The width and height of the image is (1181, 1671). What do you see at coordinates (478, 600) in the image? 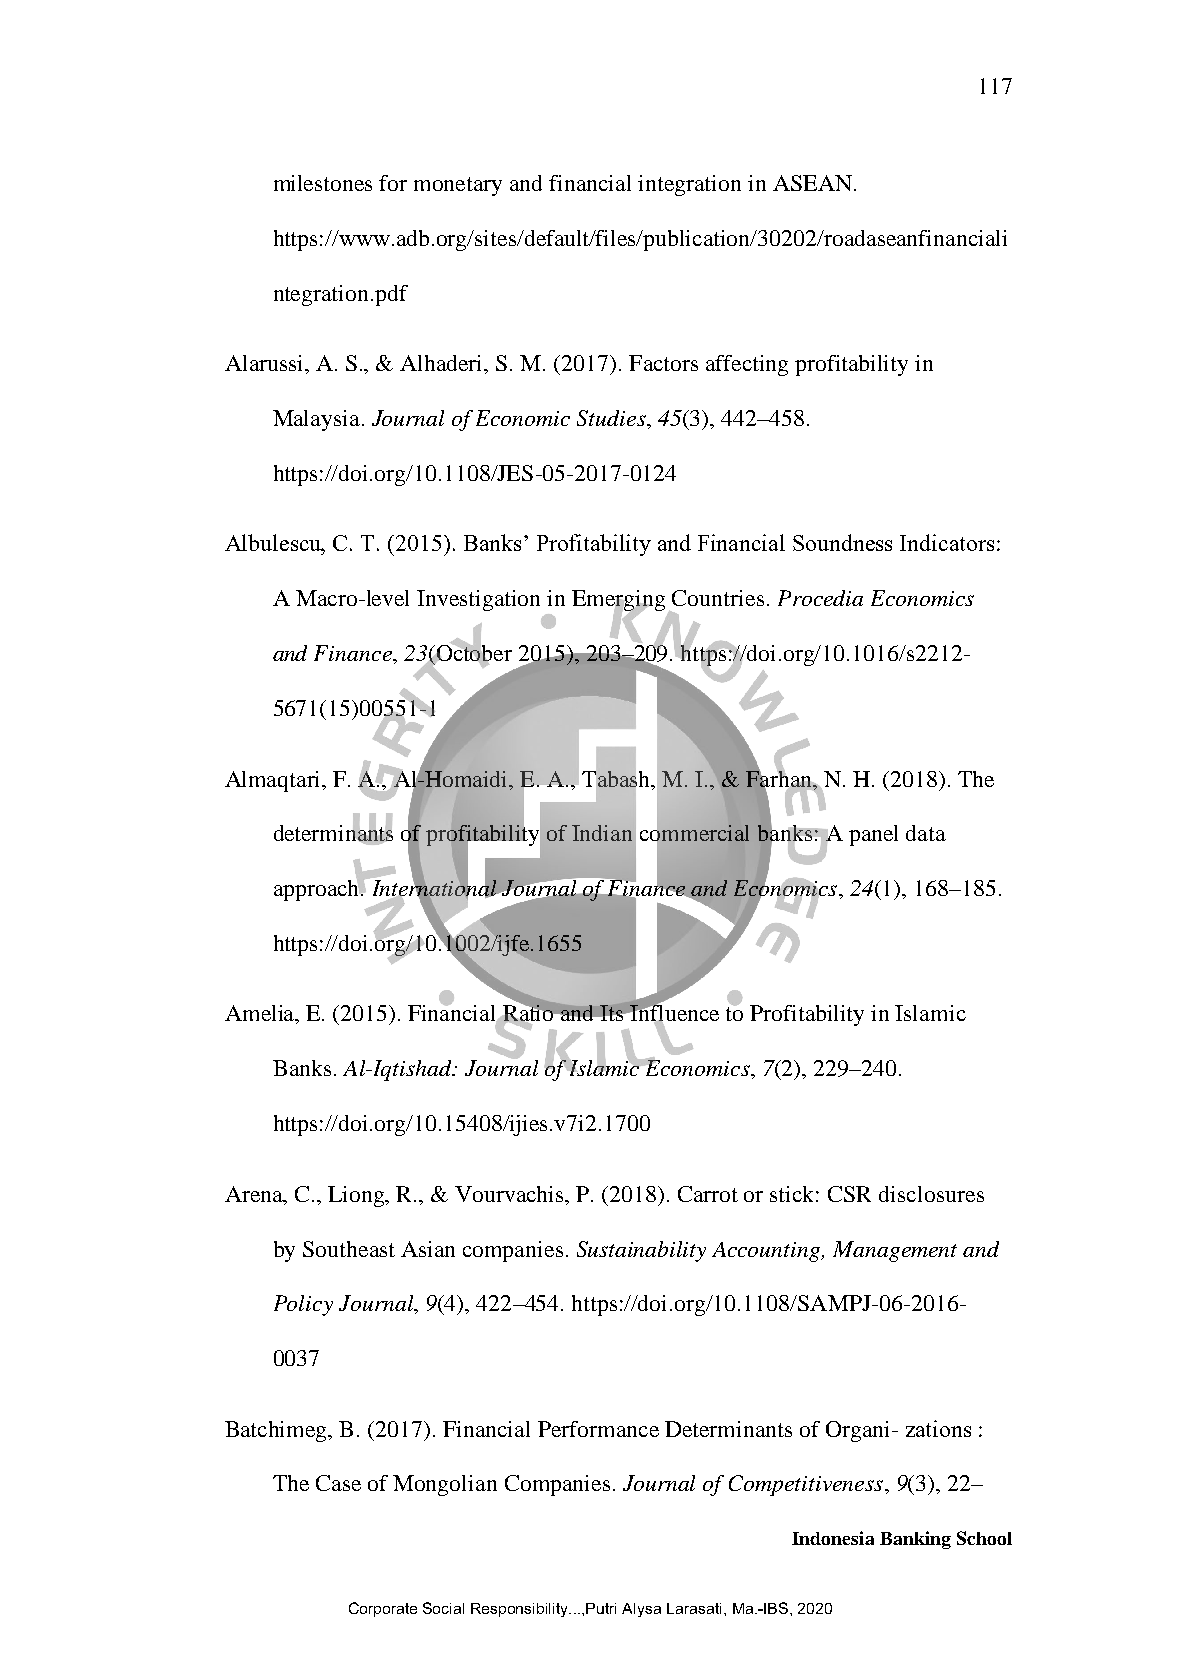
I see `Investigation` at bounding box center [478, 600].
